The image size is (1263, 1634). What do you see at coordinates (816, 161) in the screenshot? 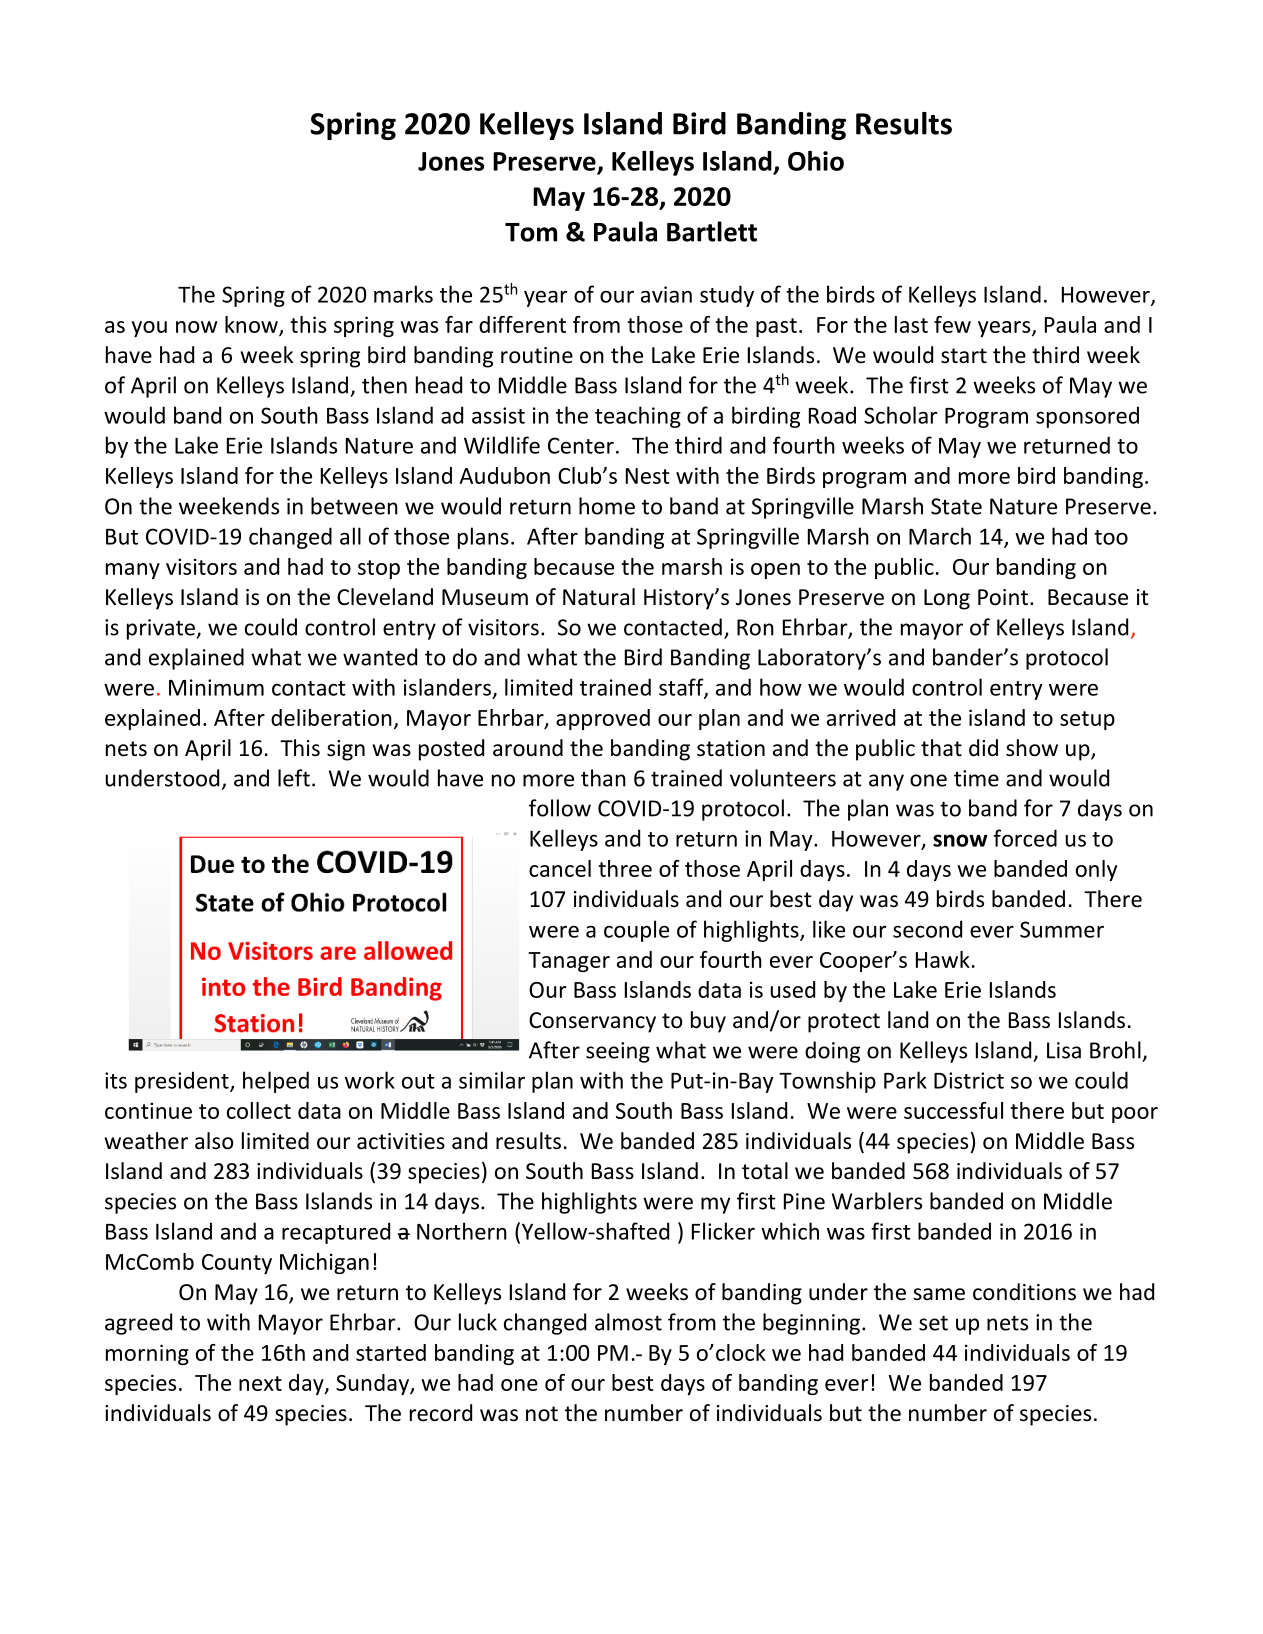
I see `Ohio` at bounding box center [816, 161].
